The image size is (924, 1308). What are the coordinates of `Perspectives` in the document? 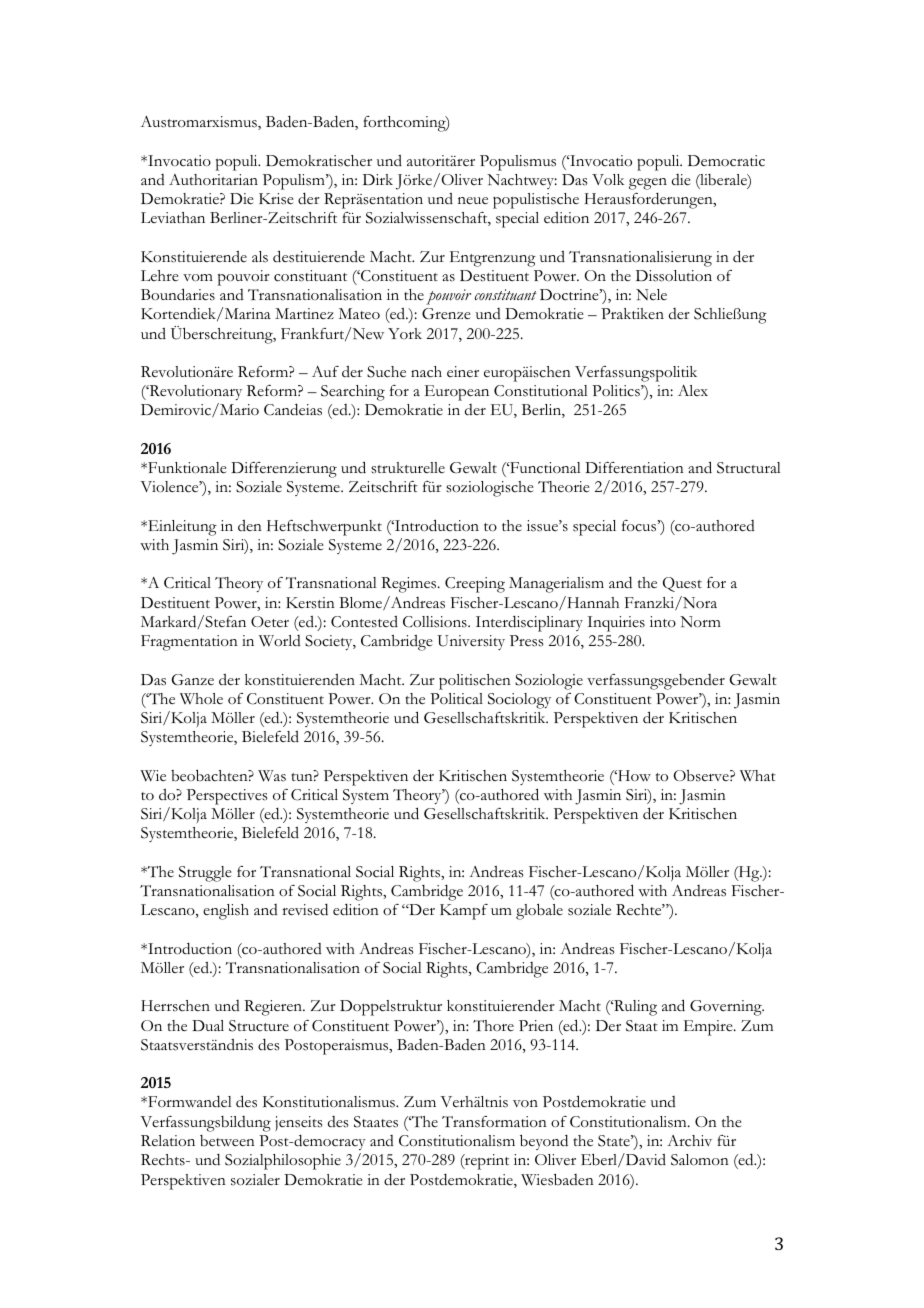 It's located at (227, 797).
